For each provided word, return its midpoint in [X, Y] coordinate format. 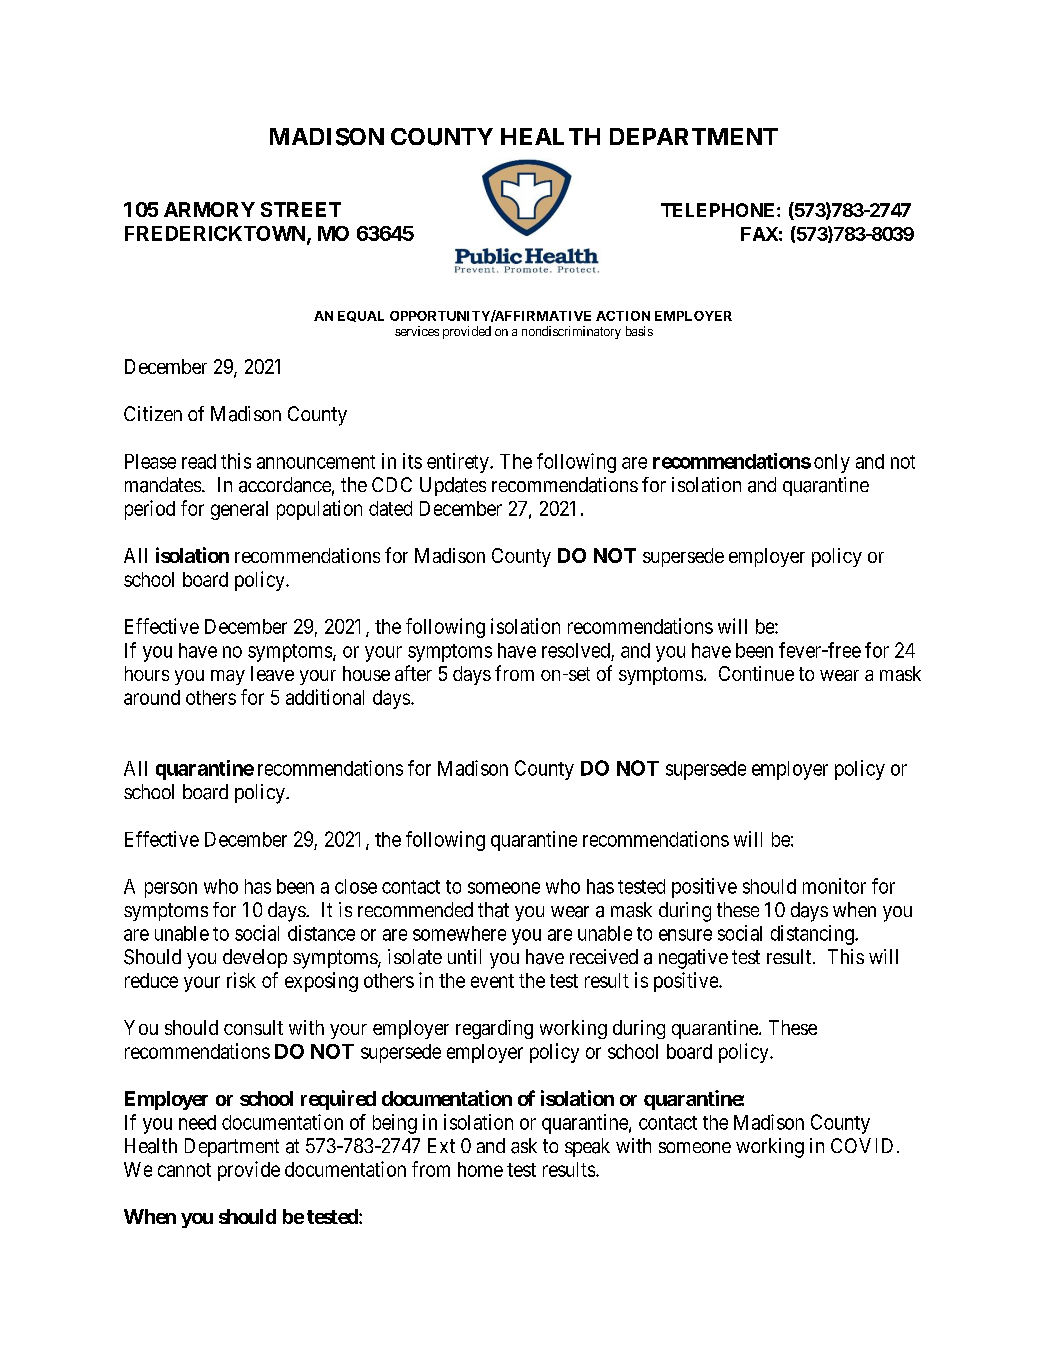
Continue [756, 673]
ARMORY [209, 209]
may [228, 677]
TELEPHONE [717, 210]
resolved [576, 650]
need [197, 1122]
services [417, 331]
